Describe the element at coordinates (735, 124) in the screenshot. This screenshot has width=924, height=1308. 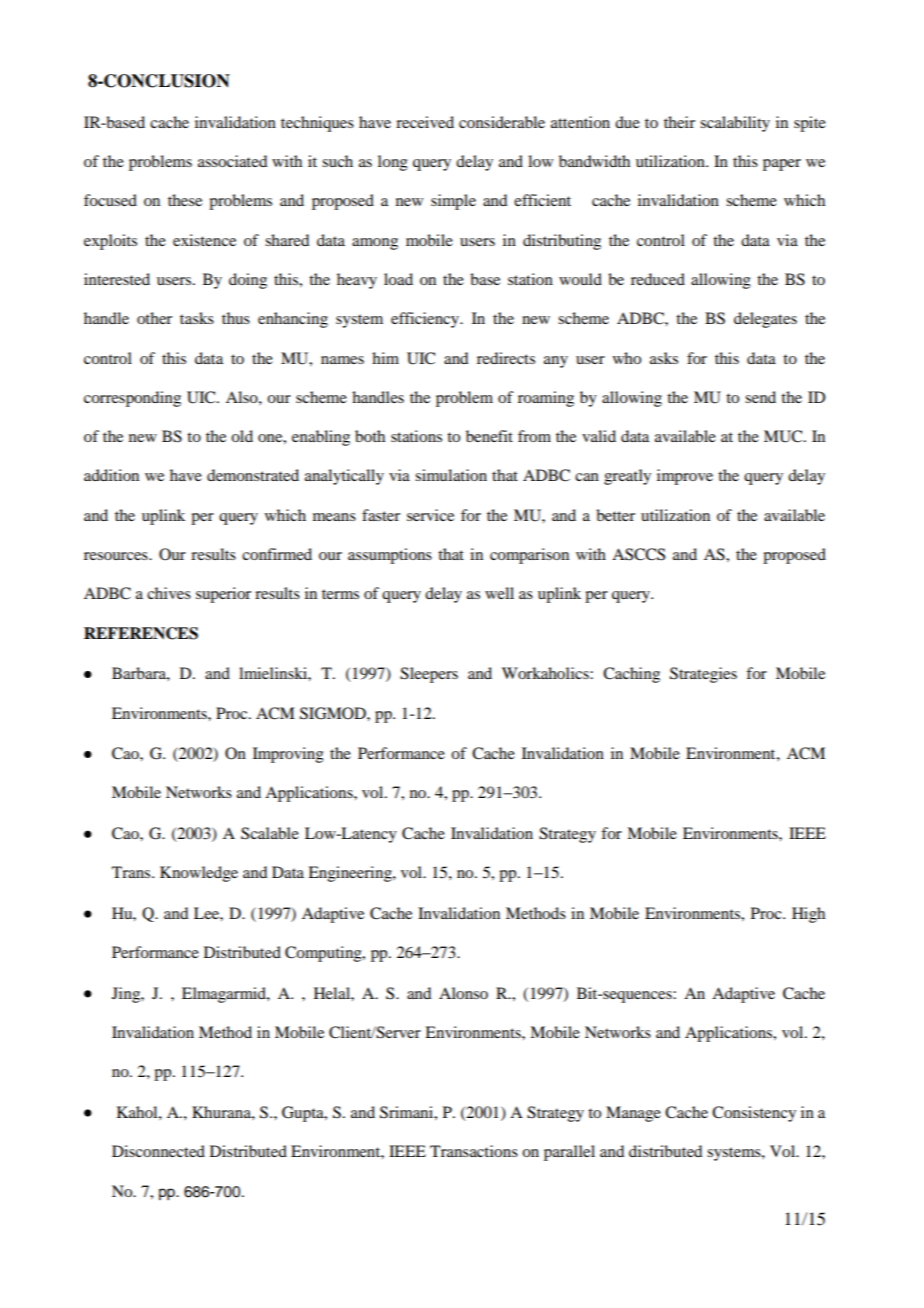
I see `scalability` at that location.
